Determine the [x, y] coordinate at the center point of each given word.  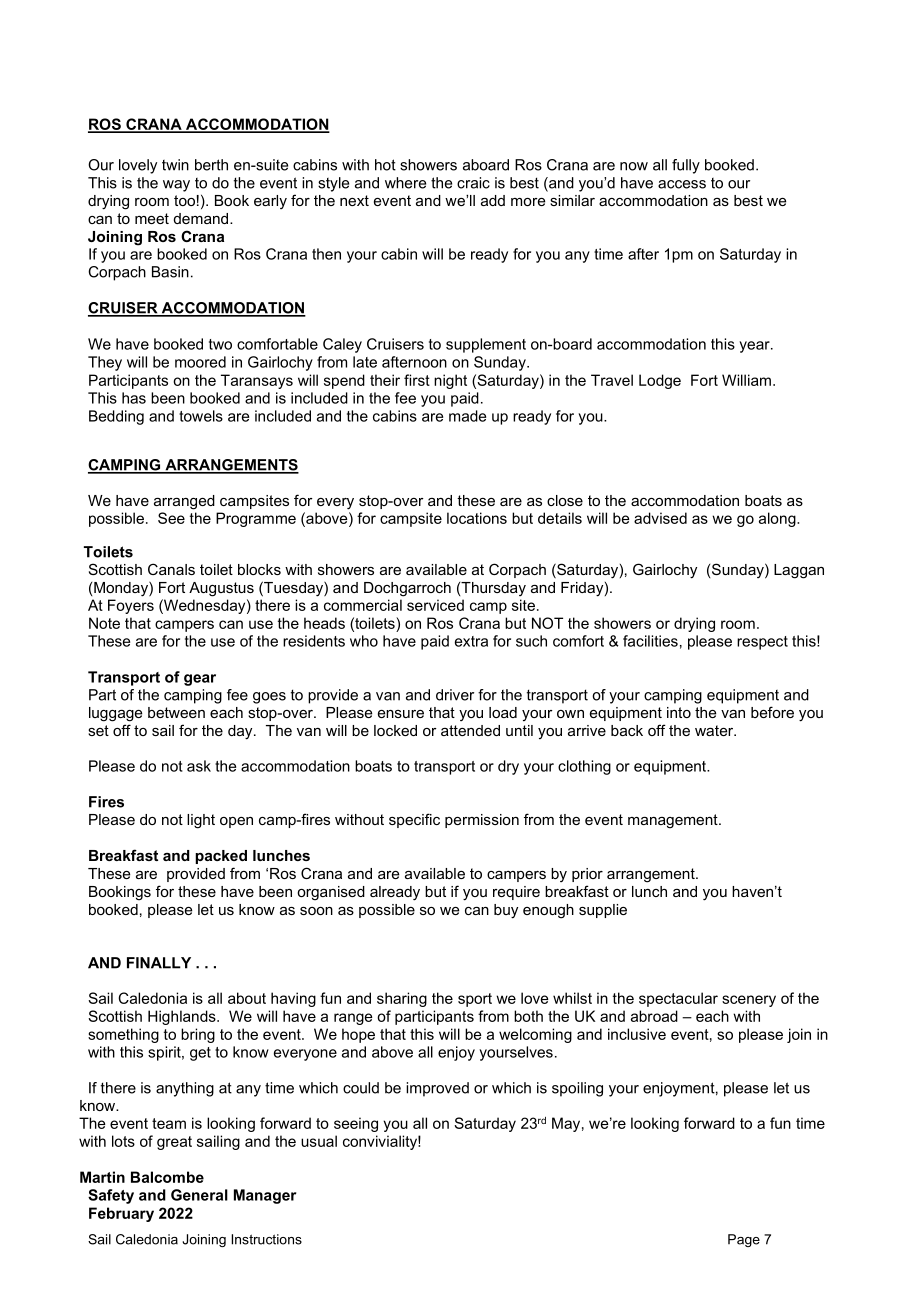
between [176, 712]
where [405, 183]
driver [455, 695]
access [682, 184]
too [184, 200]
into [679, 712]
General [199, 1195]
